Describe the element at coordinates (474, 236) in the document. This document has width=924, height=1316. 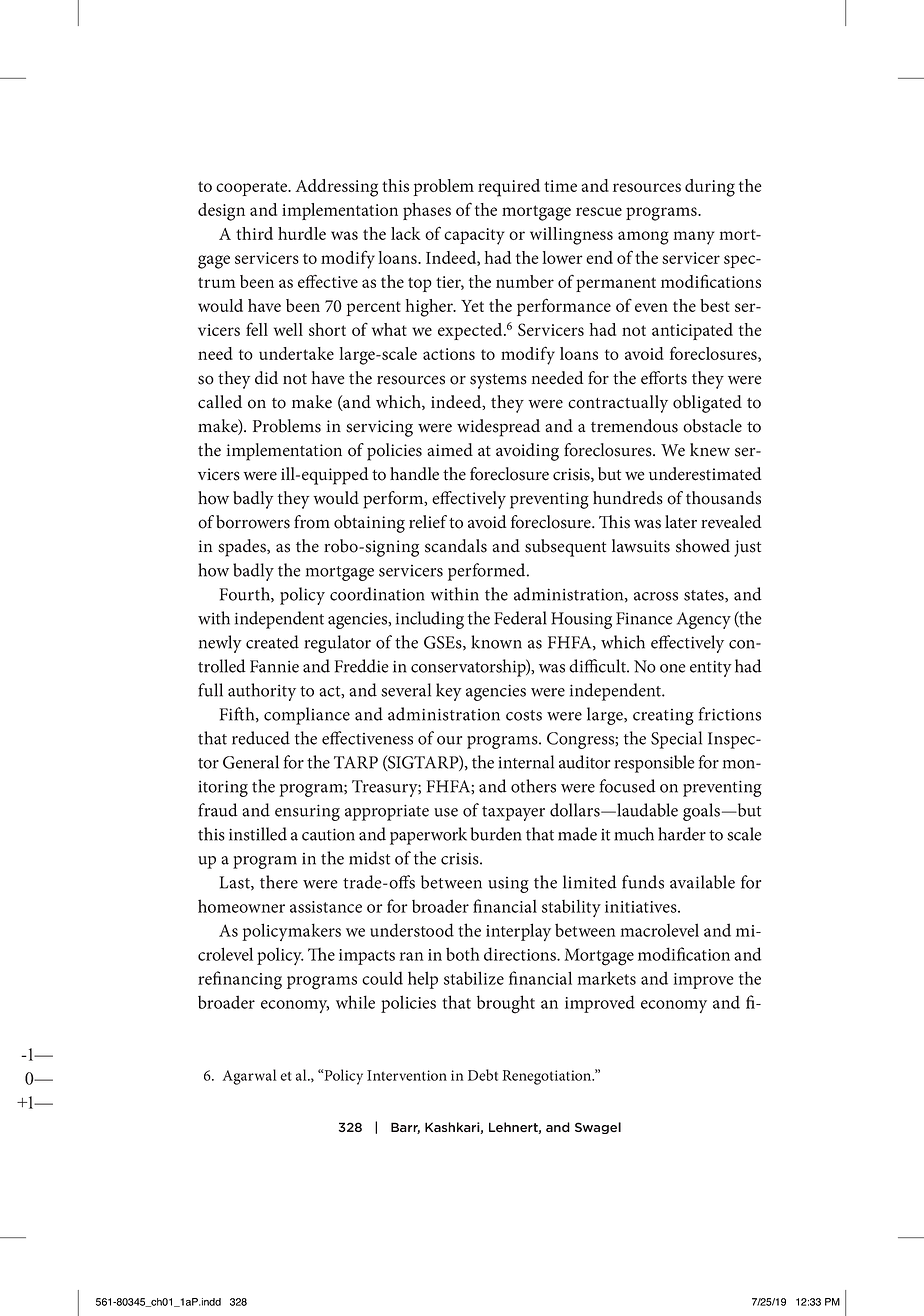
I see `capacity` at that location.
